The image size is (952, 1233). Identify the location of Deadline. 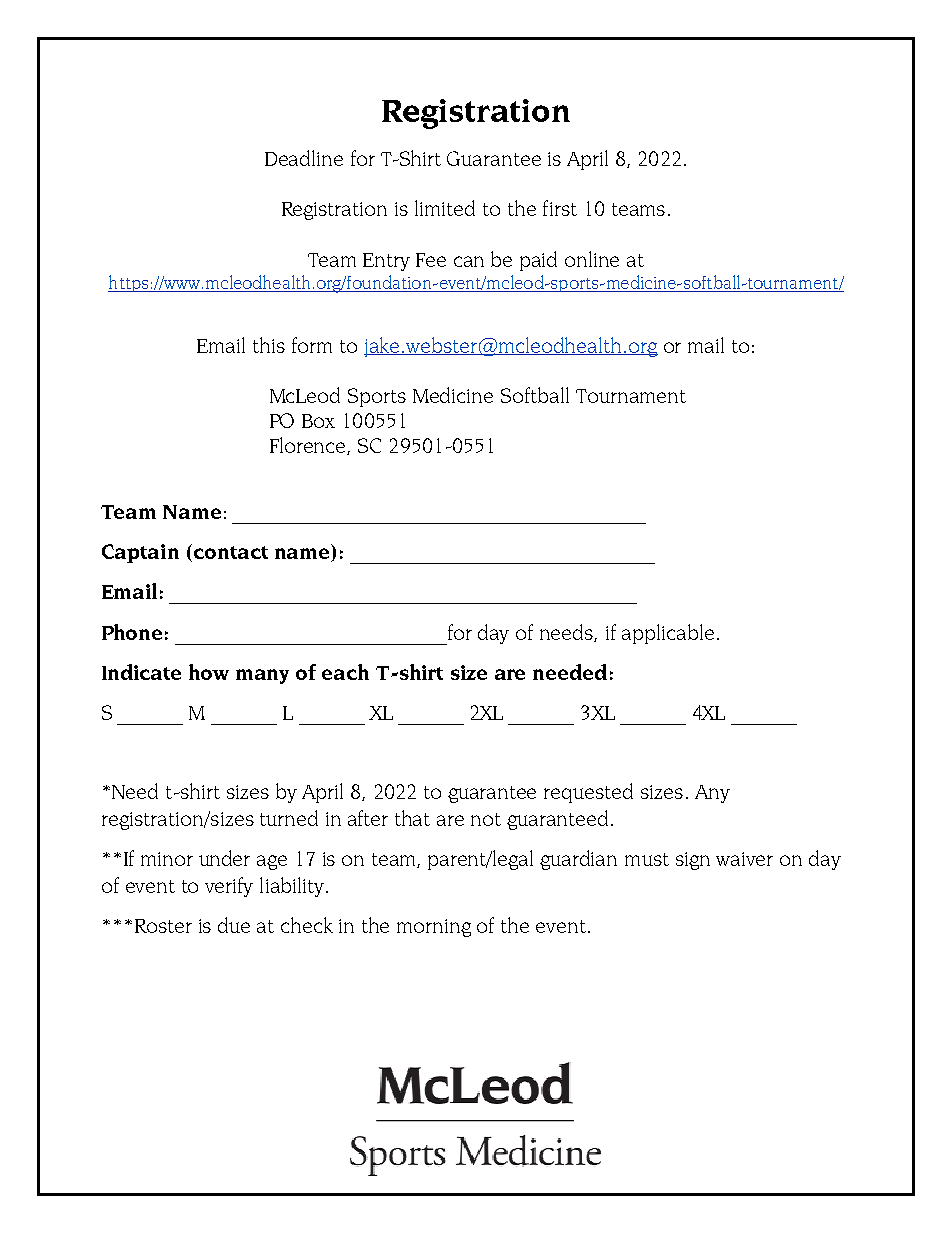
(304, 158).
